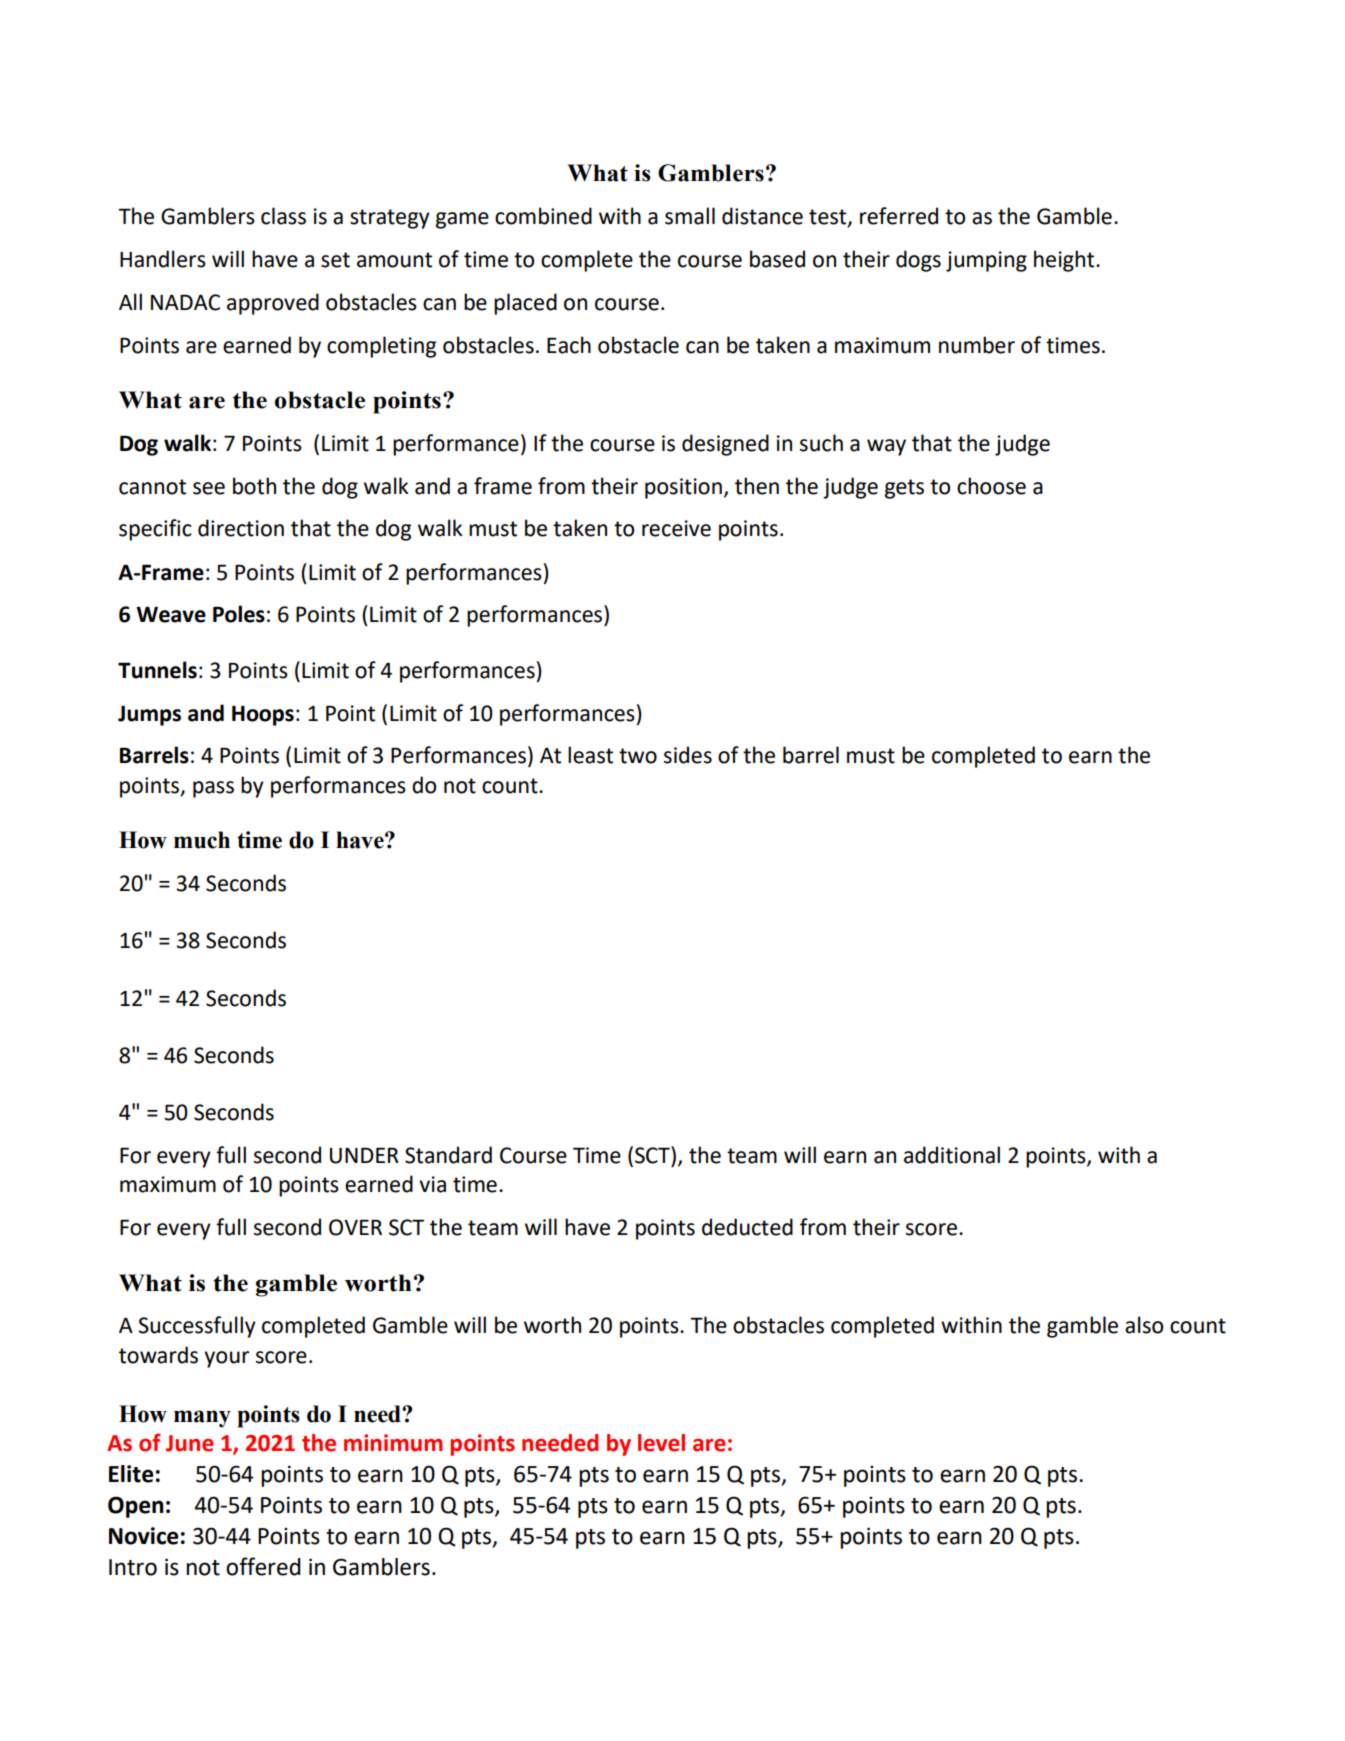 The width and height of the page is (1345, 1741). Describe the element at coordinates (688, 755) in the page. I see `sides` at that location.
